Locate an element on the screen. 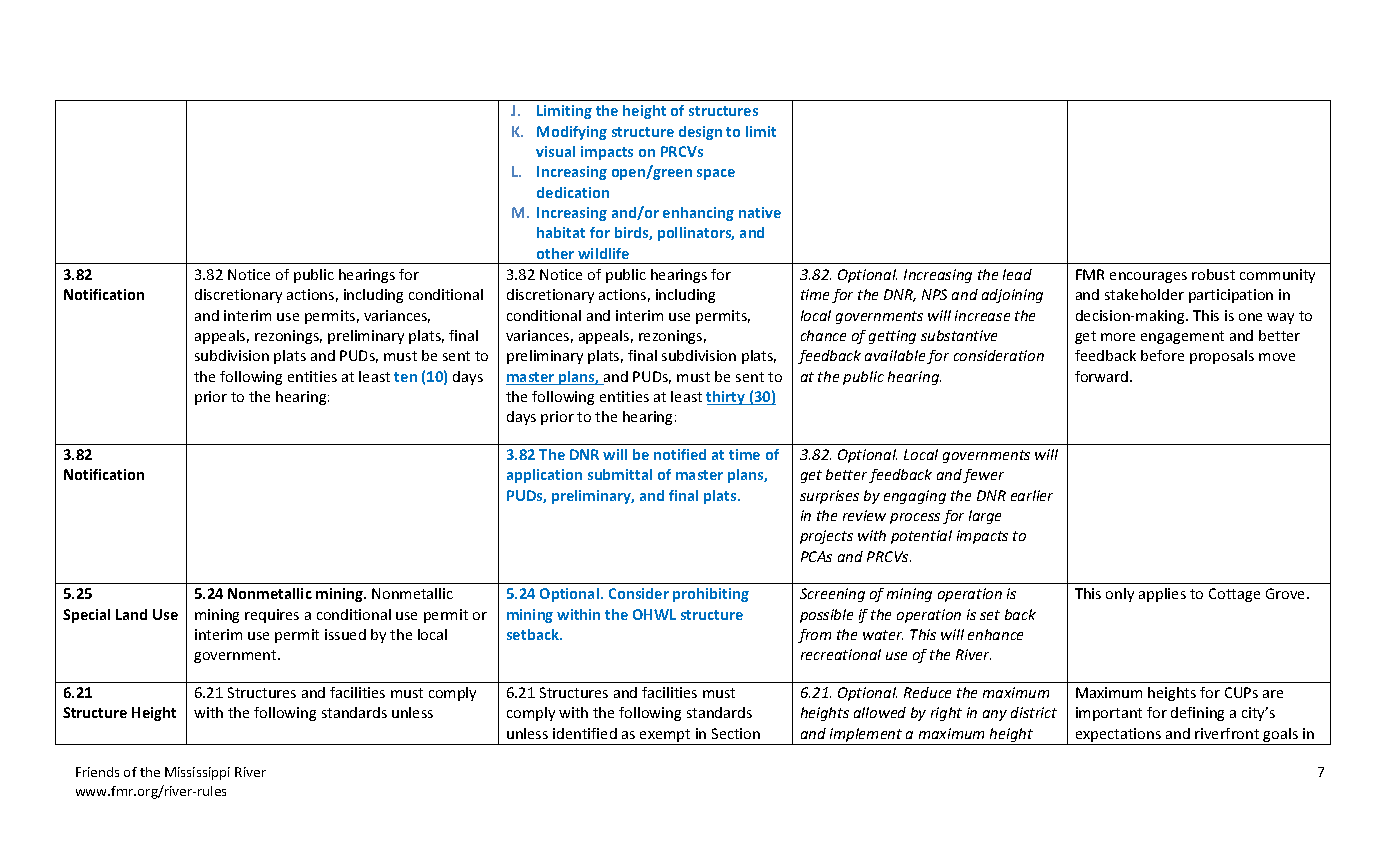 The width and height of the screenshot is (1400, 850). chance is located at coordinates (823, 335).
